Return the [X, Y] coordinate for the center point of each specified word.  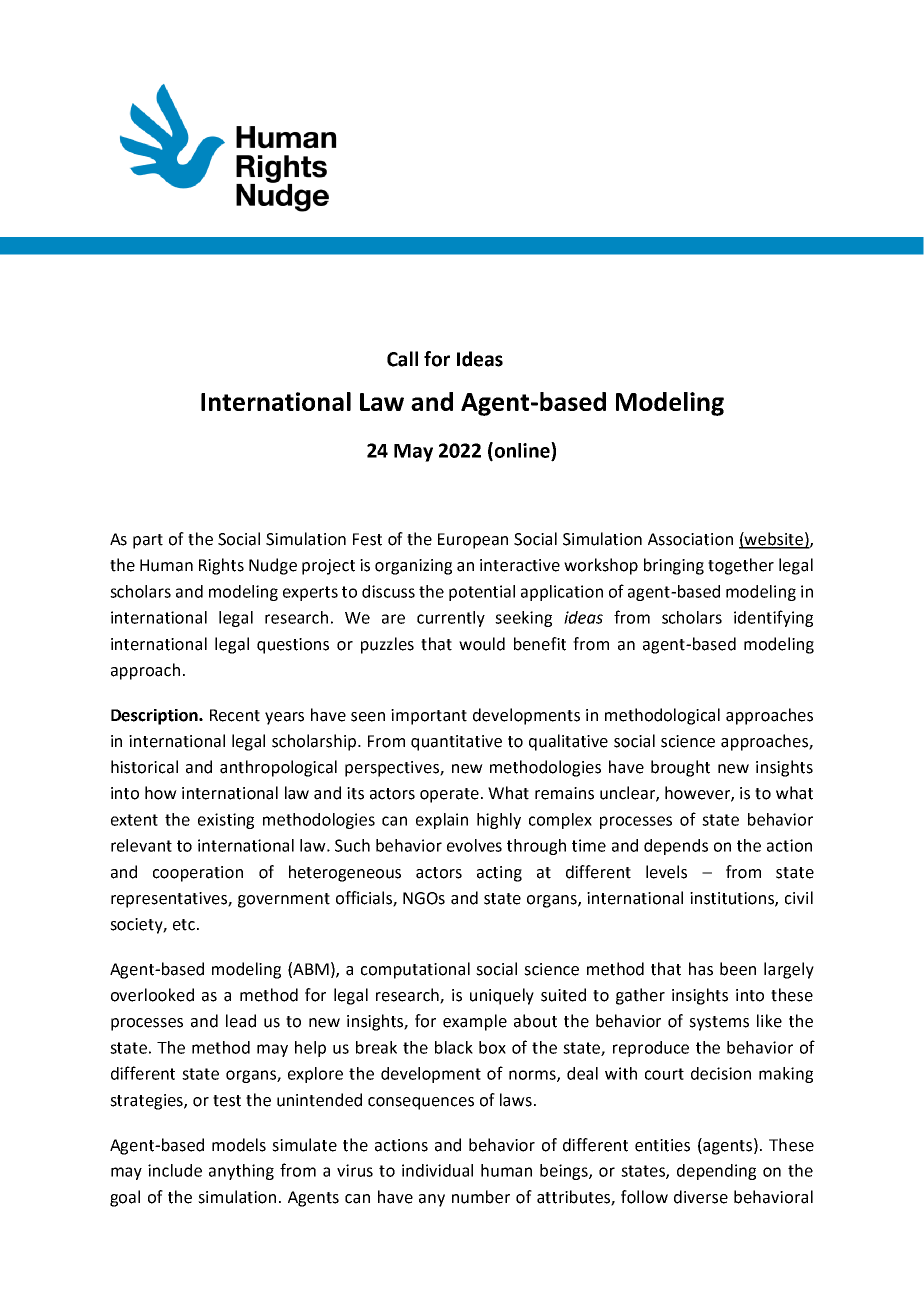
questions [293, 646]
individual [437, 1170]
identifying [773, 618]
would [482, 644]
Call [402, 359]
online [522, 451]
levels [666, 872]
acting [499, 874]
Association [690, 539]
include [175, 1170]
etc [184, 925]
